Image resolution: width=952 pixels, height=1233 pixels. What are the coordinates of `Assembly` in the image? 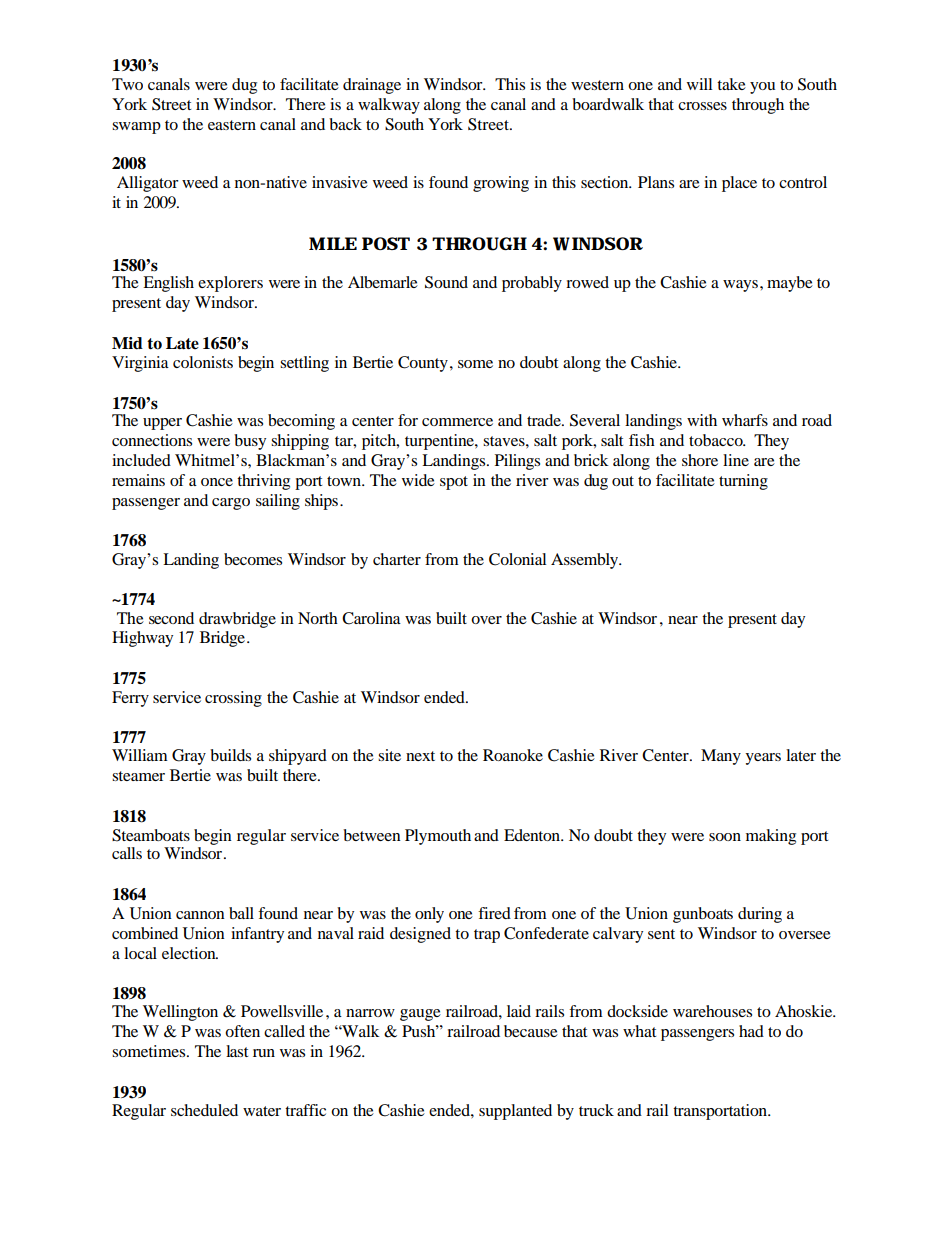 It's located at (586, 561).
